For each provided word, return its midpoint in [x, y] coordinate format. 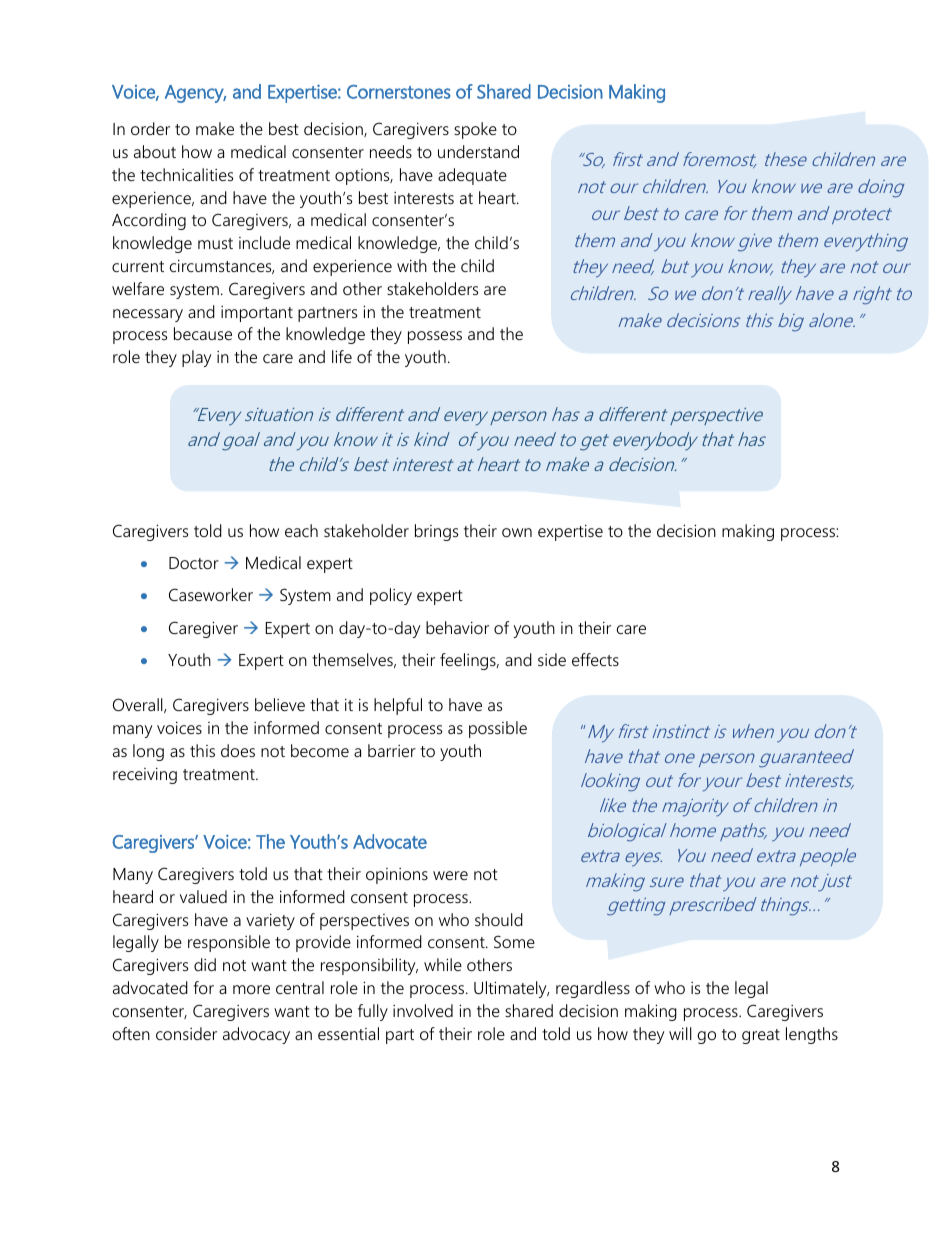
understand [478, 151]
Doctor [194, 563]
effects [595, 659]
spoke [475, 130]
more [251, 989]
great [761, 1036]
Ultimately [511, 989]
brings [436, 532]
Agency [195, 94]
